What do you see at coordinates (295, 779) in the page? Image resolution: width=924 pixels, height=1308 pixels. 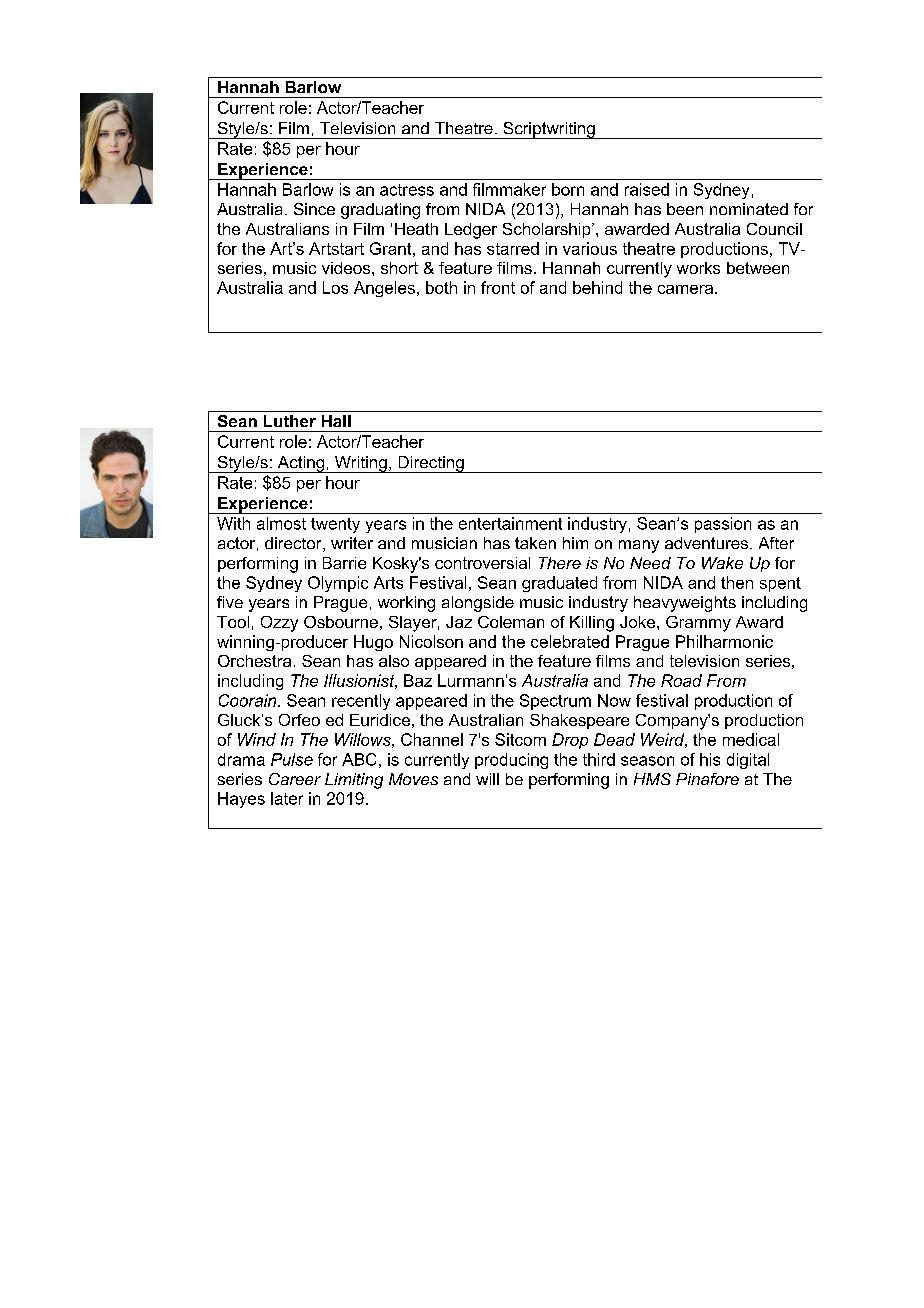 I see `Career` at bounding box center [295, 779].
